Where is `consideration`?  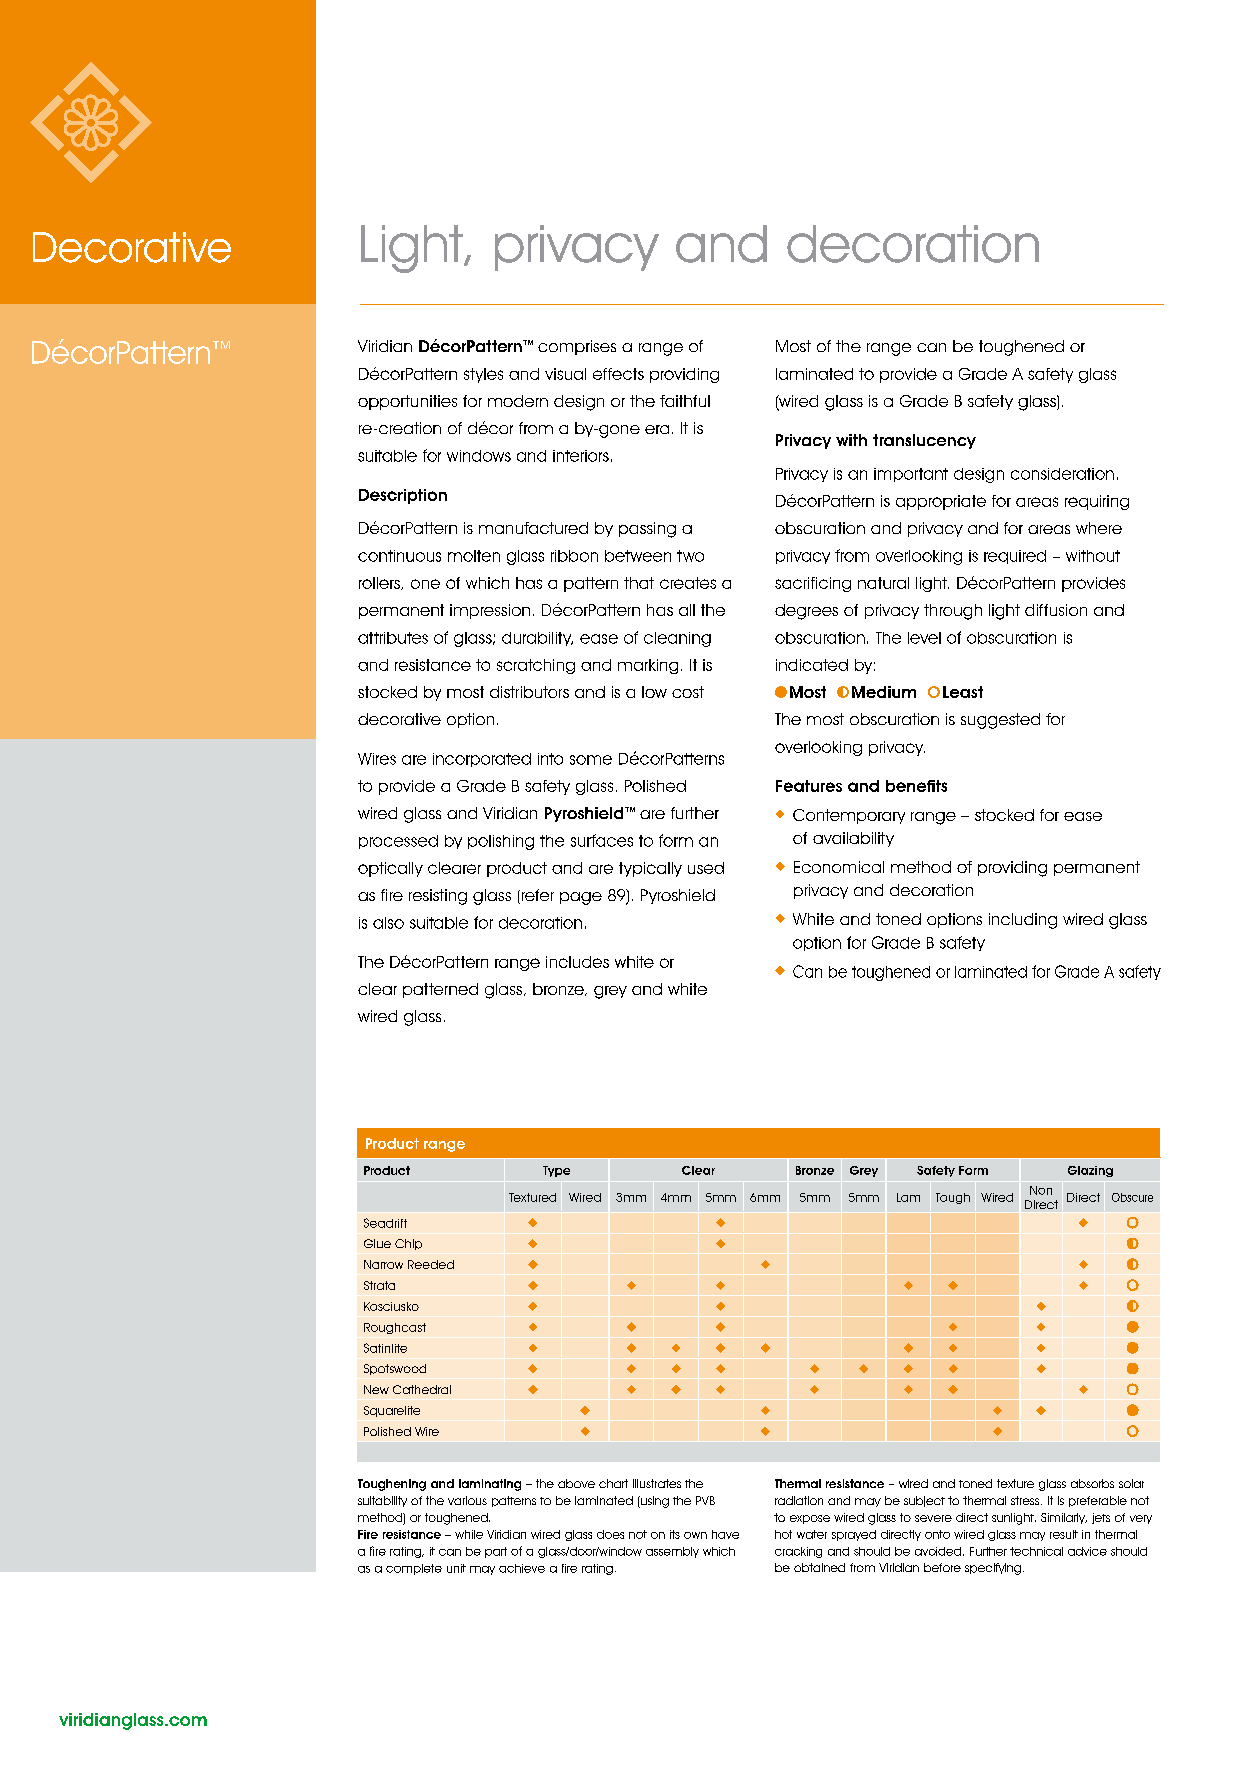
consideration is located at coordinates (1062, 474).
